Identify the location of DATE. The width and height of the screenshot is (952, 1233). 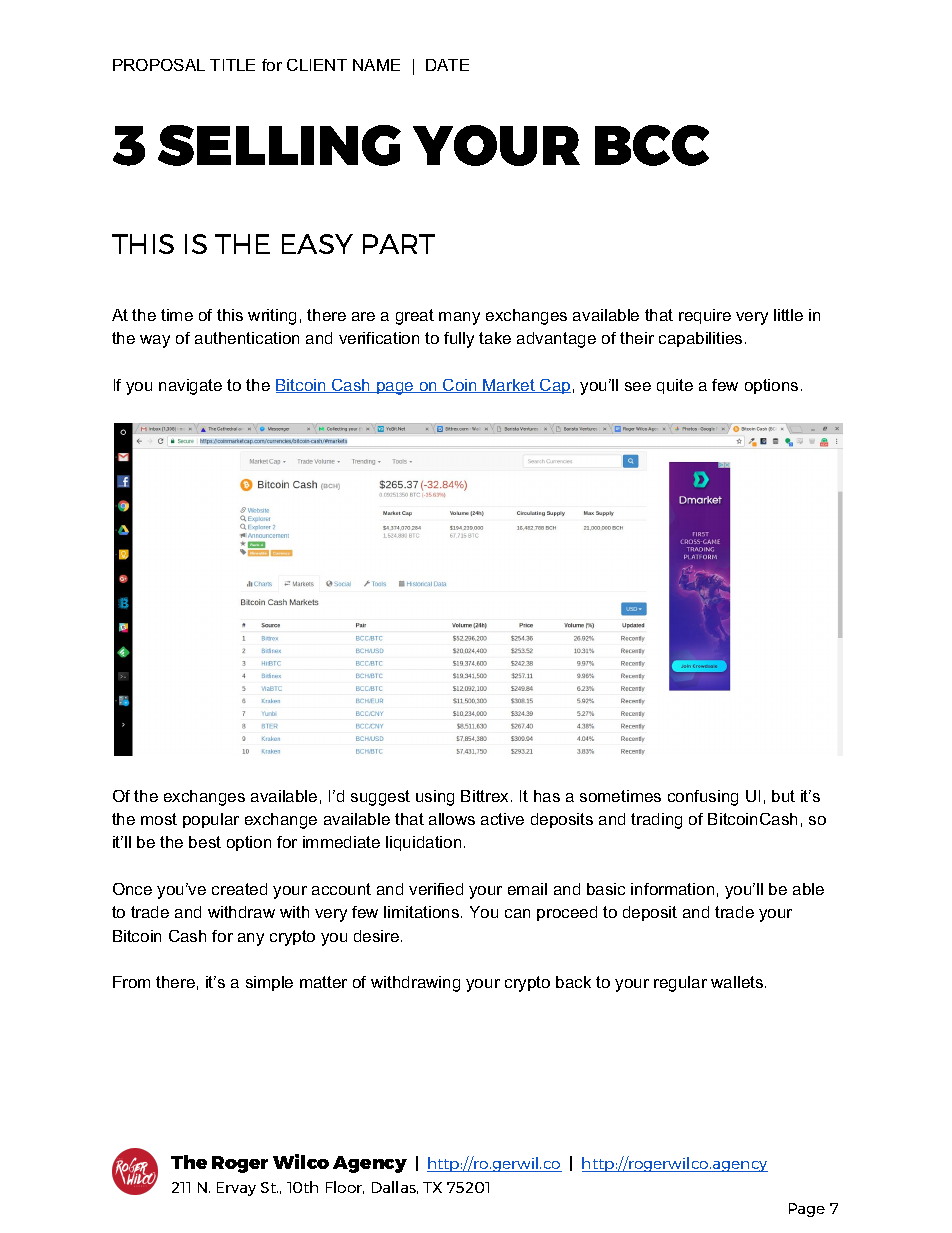
(447, 65).
